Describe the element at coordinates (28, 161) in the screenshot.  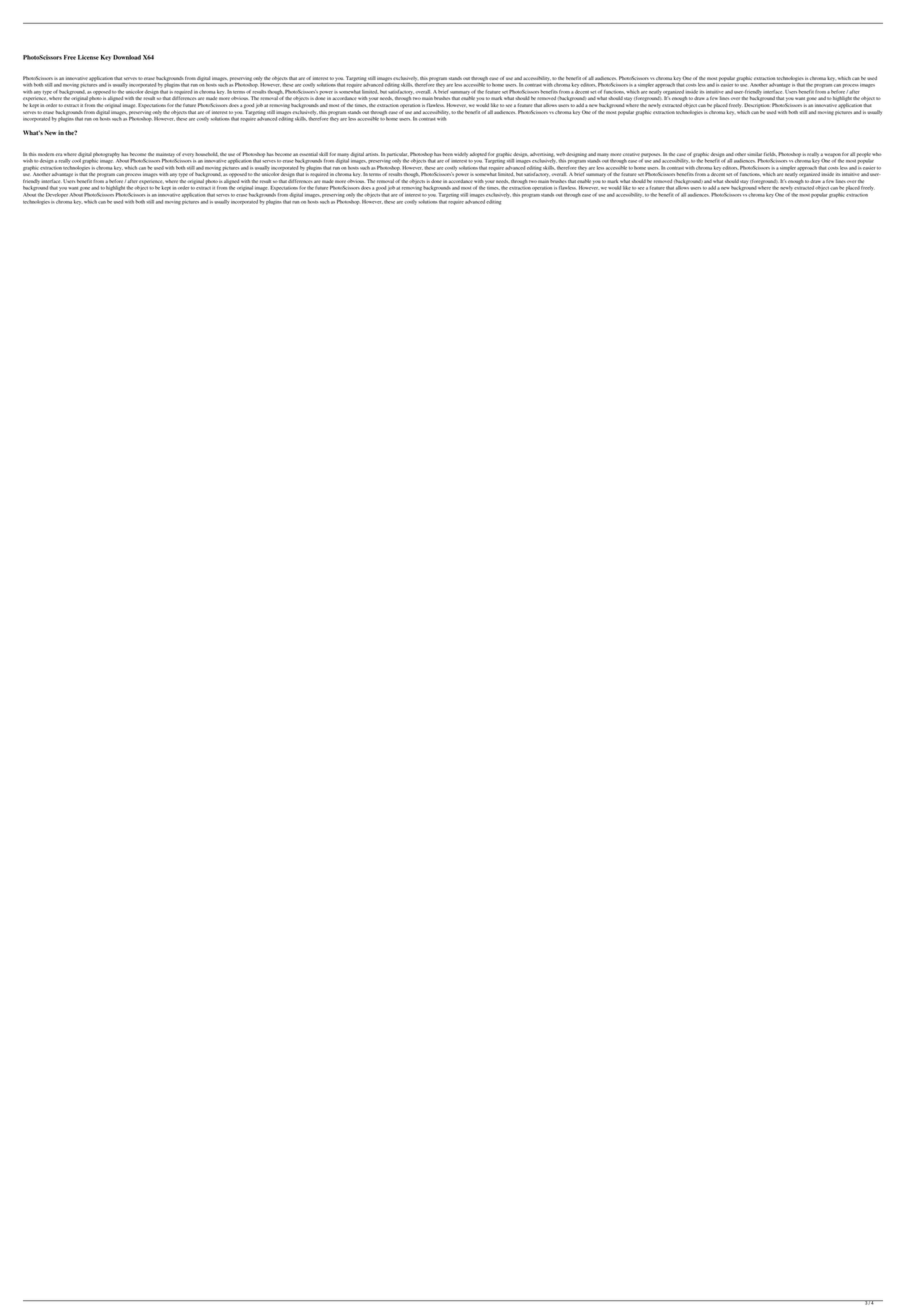
I see `wish` at that location.
